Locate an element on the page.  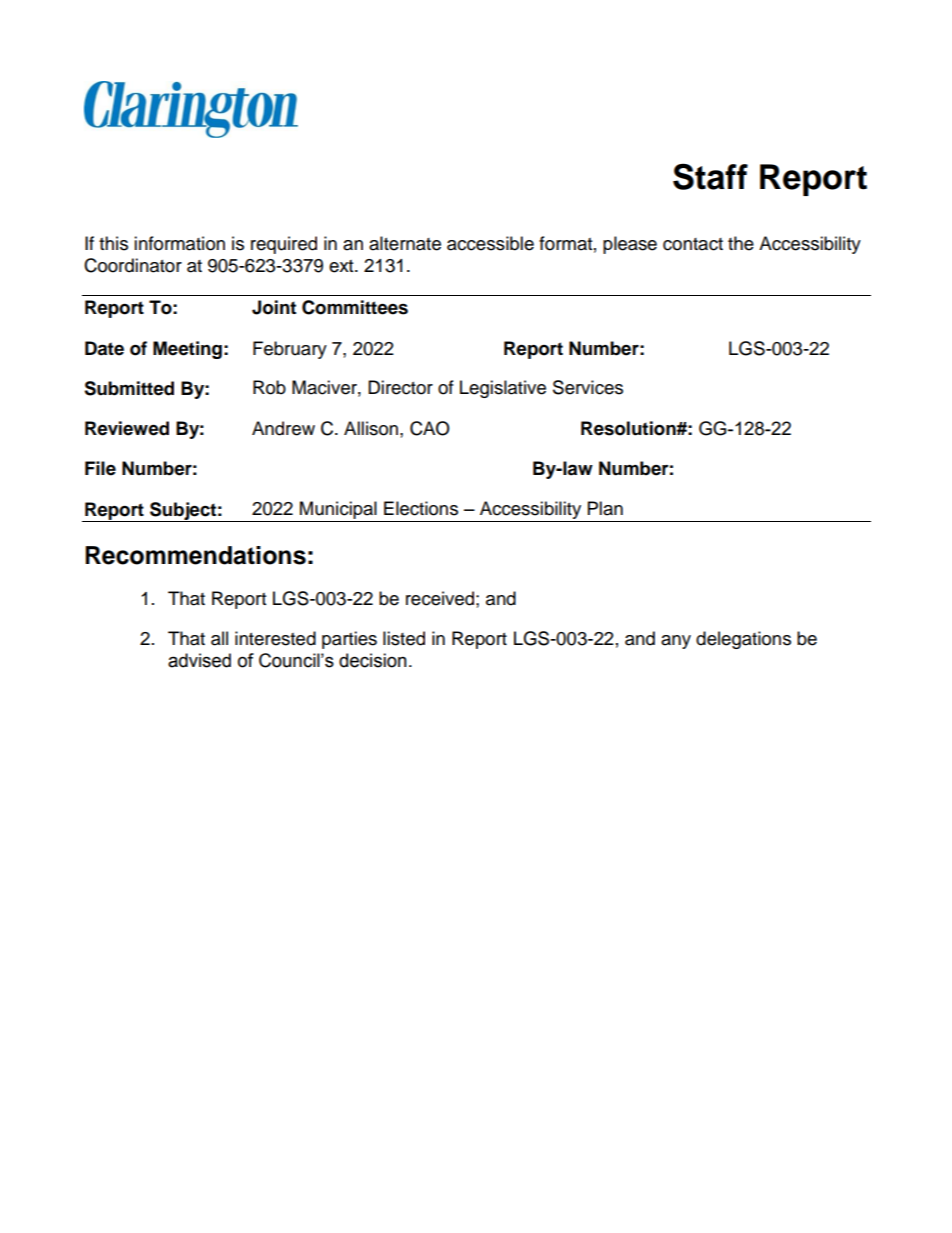
Committees is located at coordinates (355, 307).
